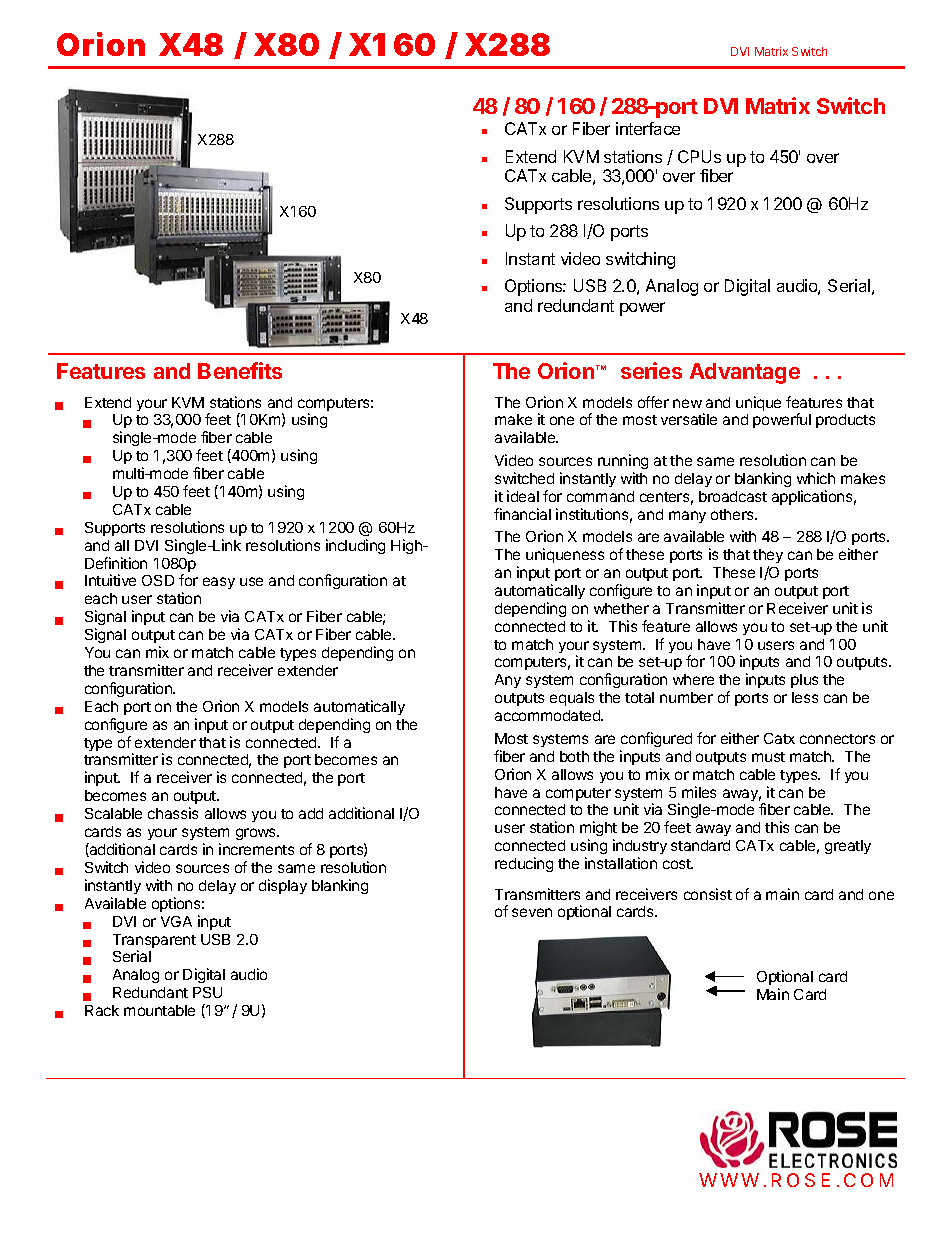 This image has width=952, height=1233. I want to click on less, so click(805, 697).
